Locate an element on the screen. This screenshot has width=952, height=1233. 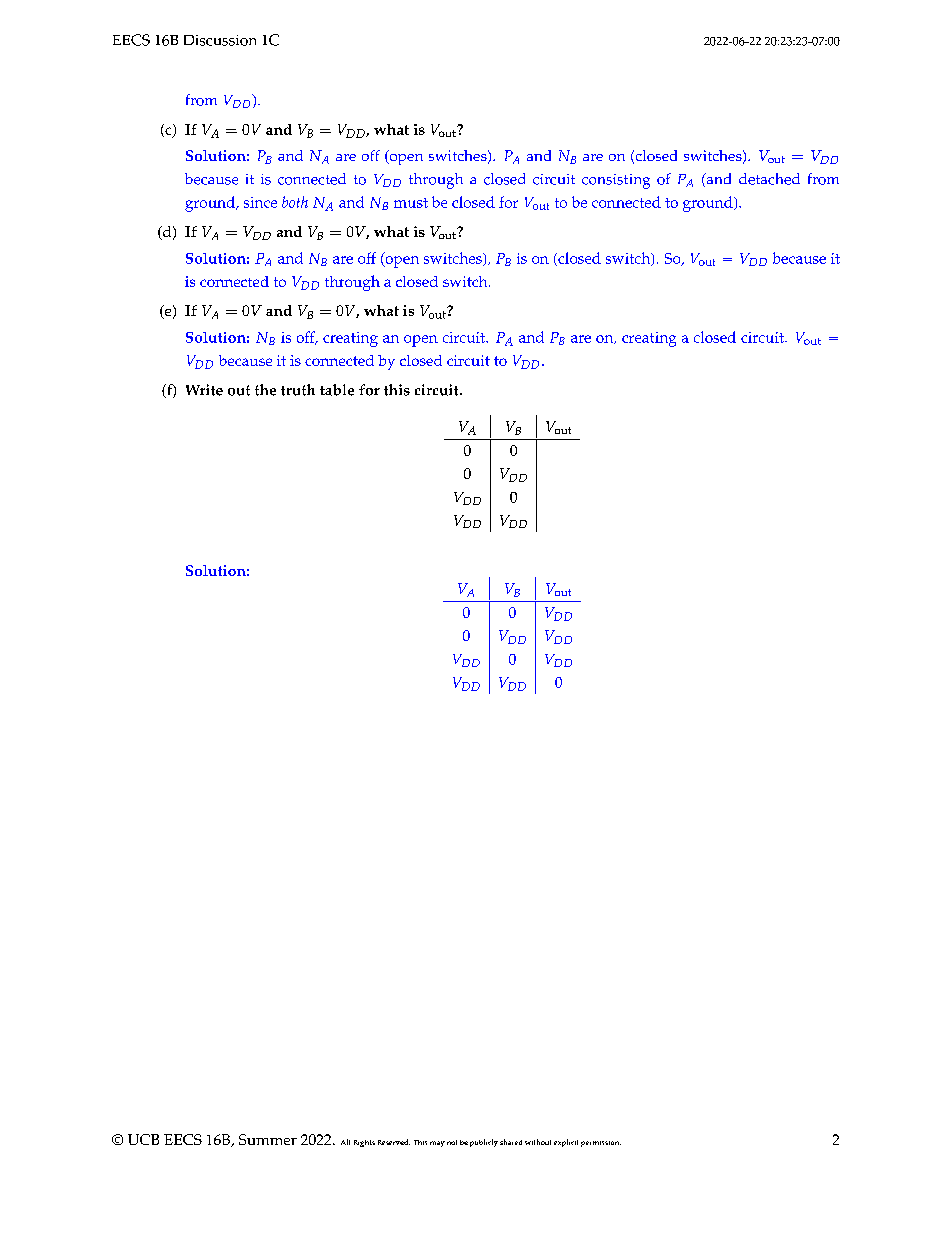
table is located at coordinates (337, 390).
